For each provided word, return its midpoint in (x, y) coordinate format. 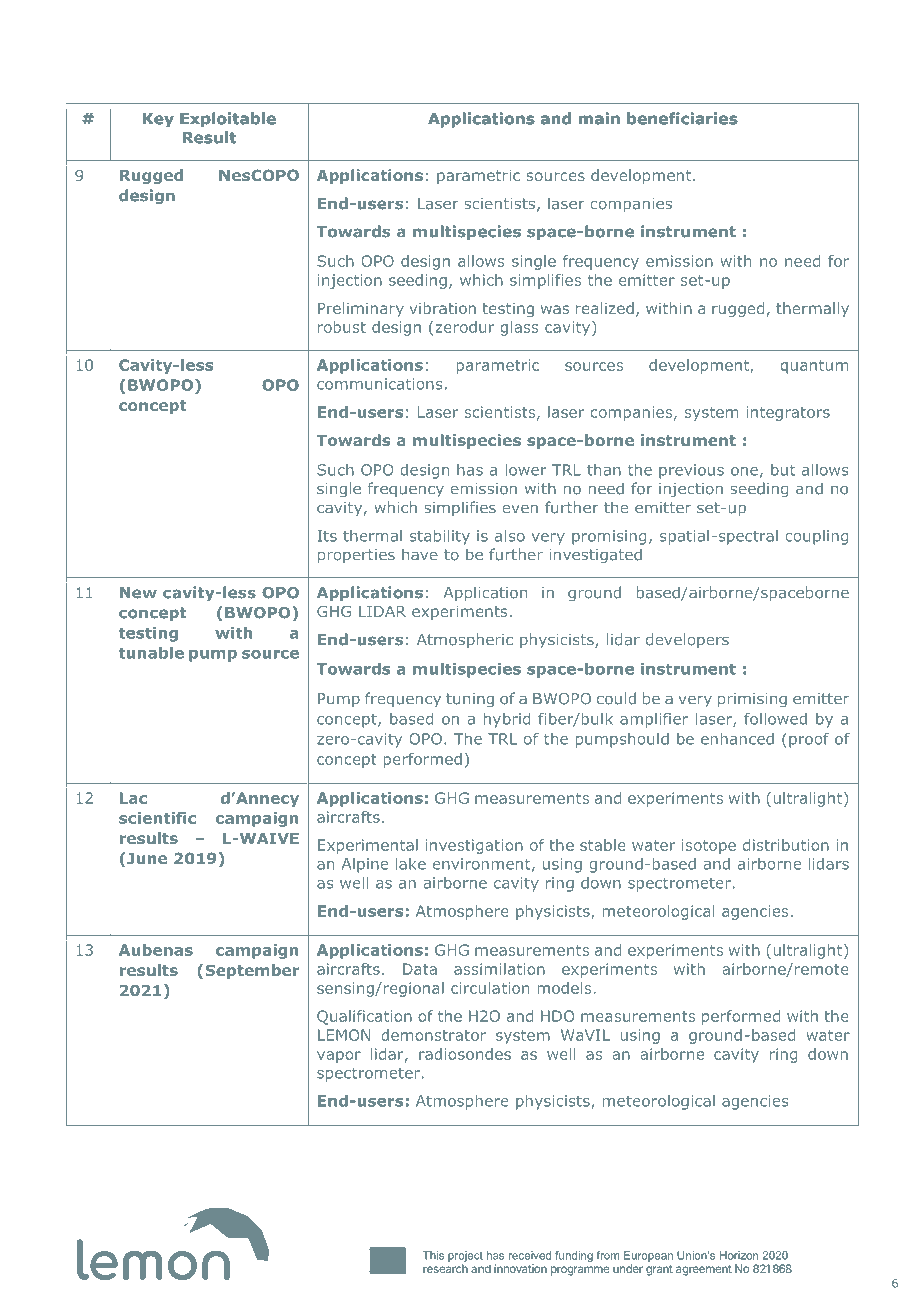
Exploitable (228, 119)
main (599, 118)
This (433, 1255)
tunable (151, 653)
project (465, 1256)
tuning (470, 700)
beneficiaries (682, 118)
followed (775, 719)
